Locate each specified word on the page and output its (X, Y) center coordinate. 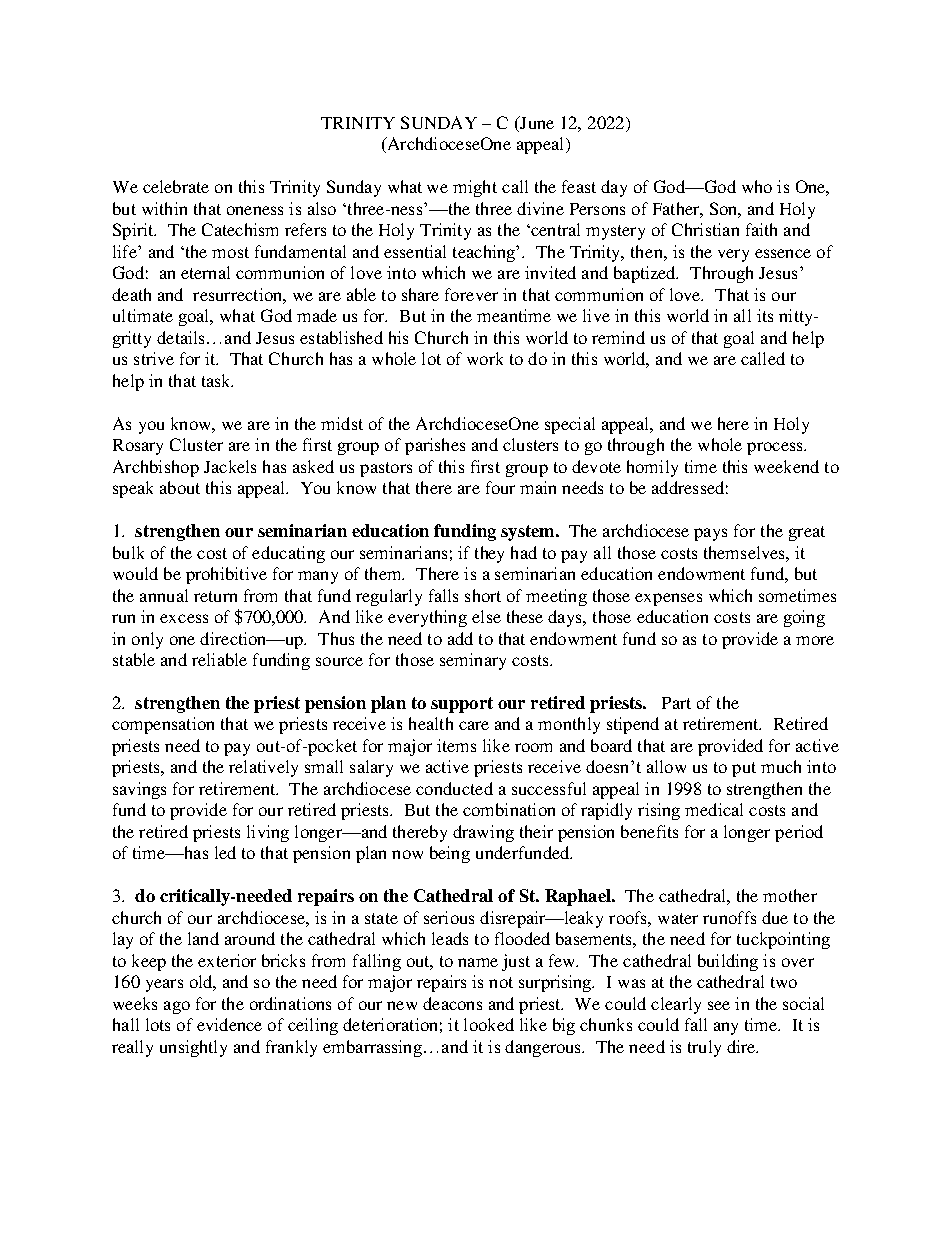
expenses (668, 599)
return (215, 596)
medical (714, 809)
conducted (454, 788)
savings (139, 790)
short (483, 595)
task (217, 380)
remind (618, 337)
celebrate (176, 186)
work (485, 358)
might (475, 188)
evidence (229, 1024)
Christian (705, 229)
